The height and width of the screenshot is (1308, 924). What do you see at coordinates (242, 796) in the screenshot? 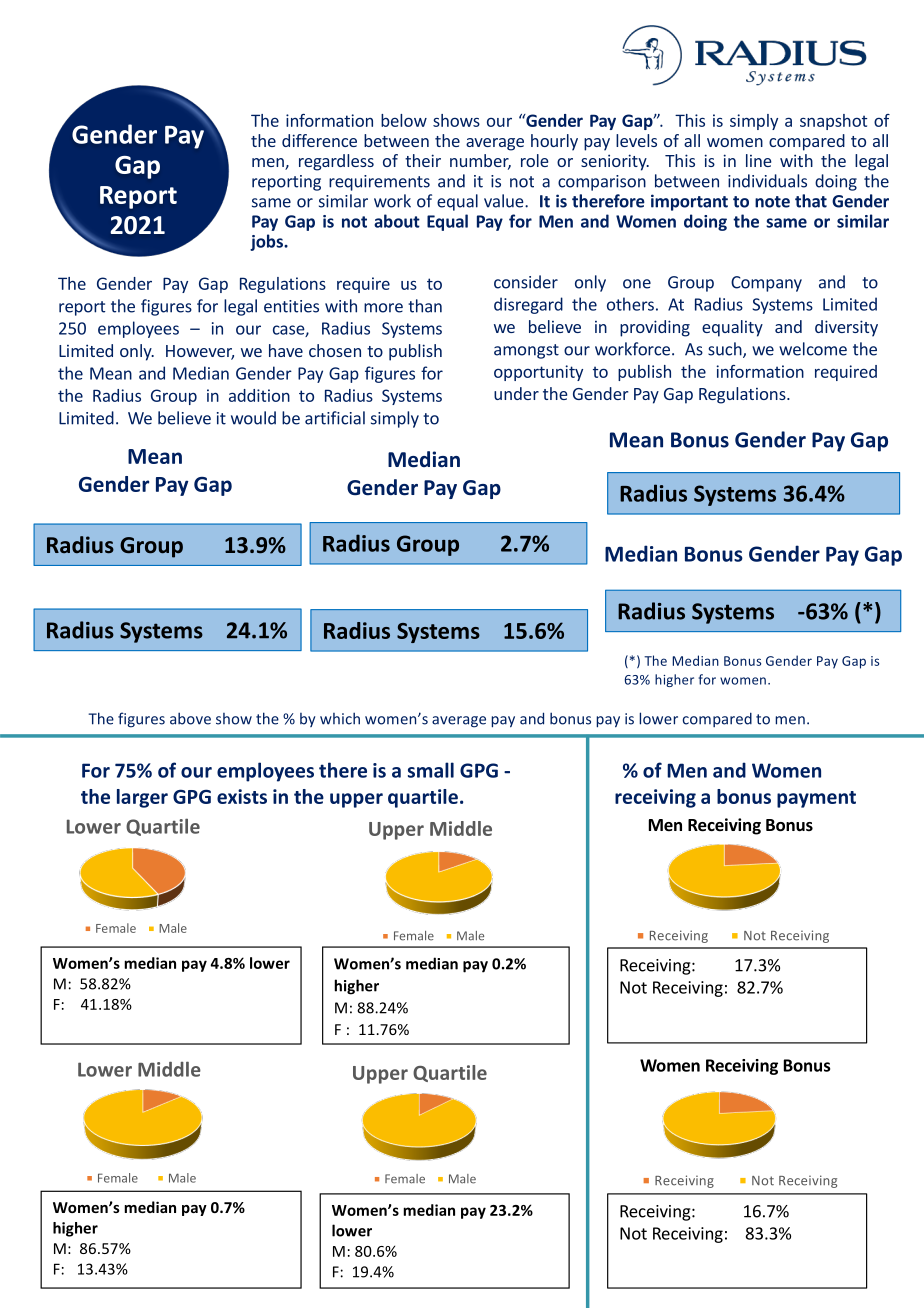
I see `exists` at bounding box center [242, 796].
